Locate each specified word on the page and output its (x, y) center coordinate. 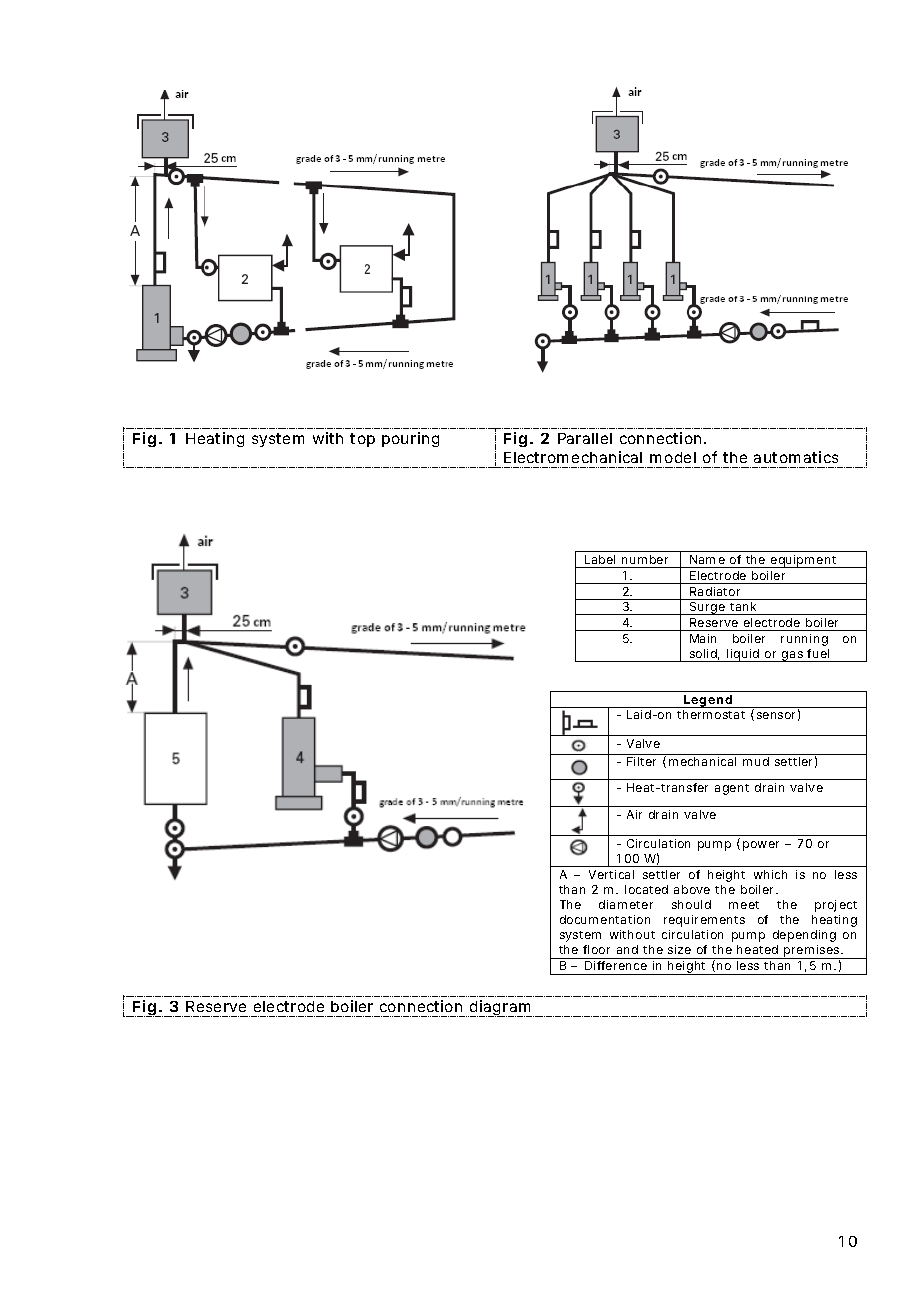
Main (703, 638)
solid (703, 653)
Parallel (585, 438)
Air (634, 814)
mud (756, 761)
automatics (796, 457)
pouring (410, 439)
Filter (641, 761)
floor (596, 949)
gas (792, 656)
